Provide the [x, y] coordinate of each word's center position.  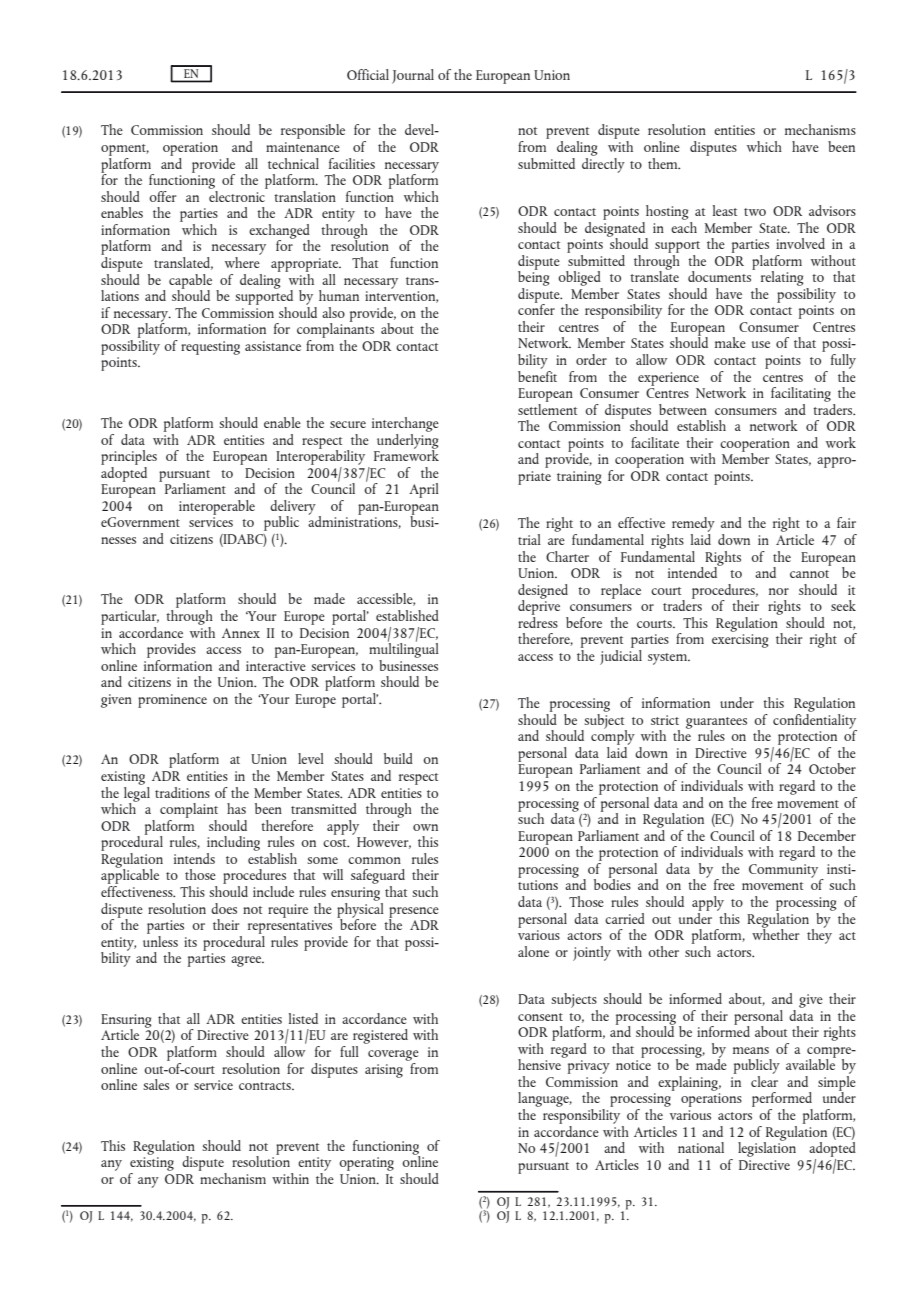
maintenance [303, 147]
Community [785, 872]
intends [194, 858]
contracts [266, 1086]
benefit [537, 375]
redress [538, 621]
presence [414, 913]
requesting [210, 348]
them [664, 163]
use [761, 344]
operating [366, 1164]
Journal [413, 76]
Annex [241, 633]
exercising [740, 641]
